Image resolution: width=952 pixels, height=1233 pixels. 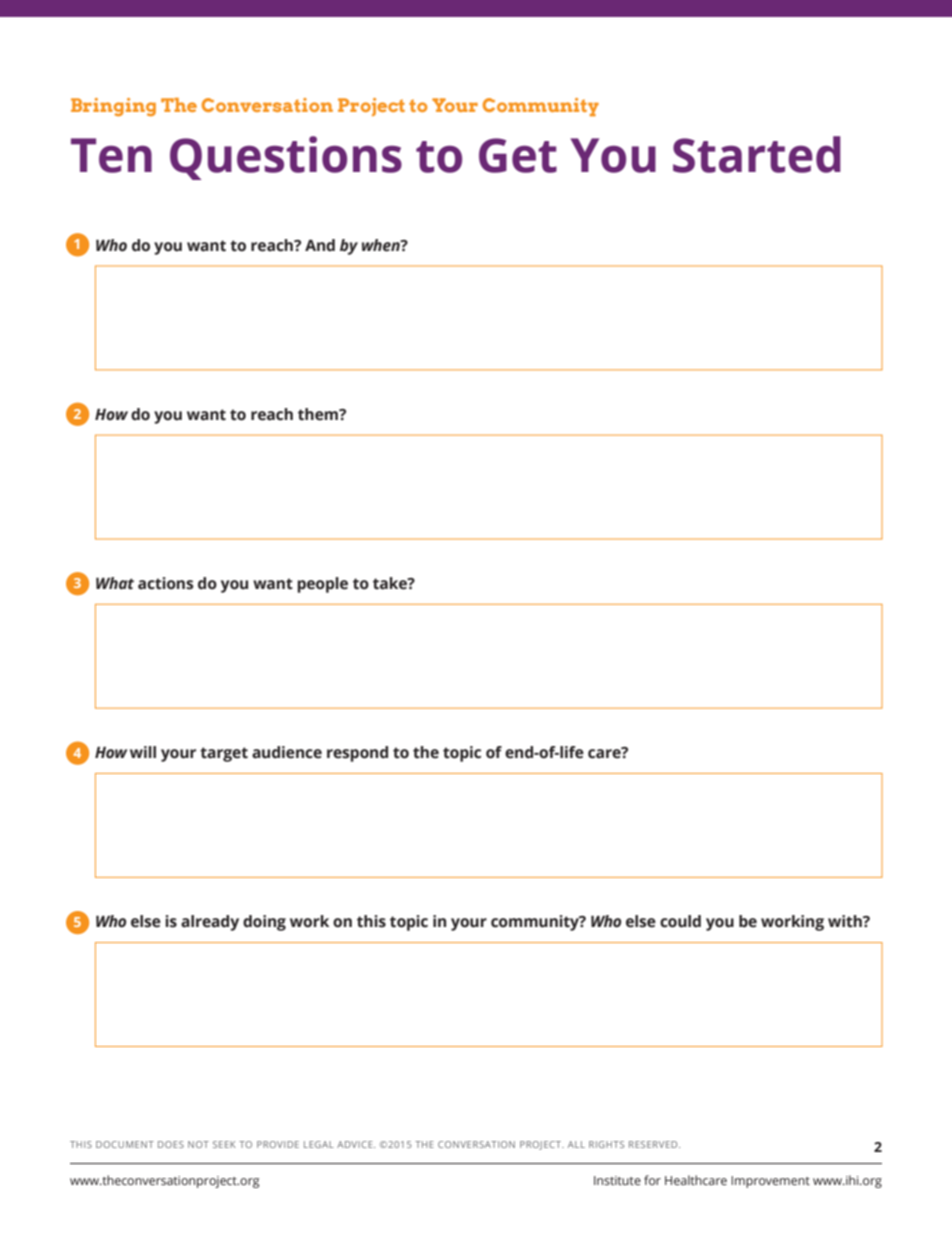 What do you see at coordinates (166, 583) in the image?
I see `actions` at bounding box center [166, 583].
